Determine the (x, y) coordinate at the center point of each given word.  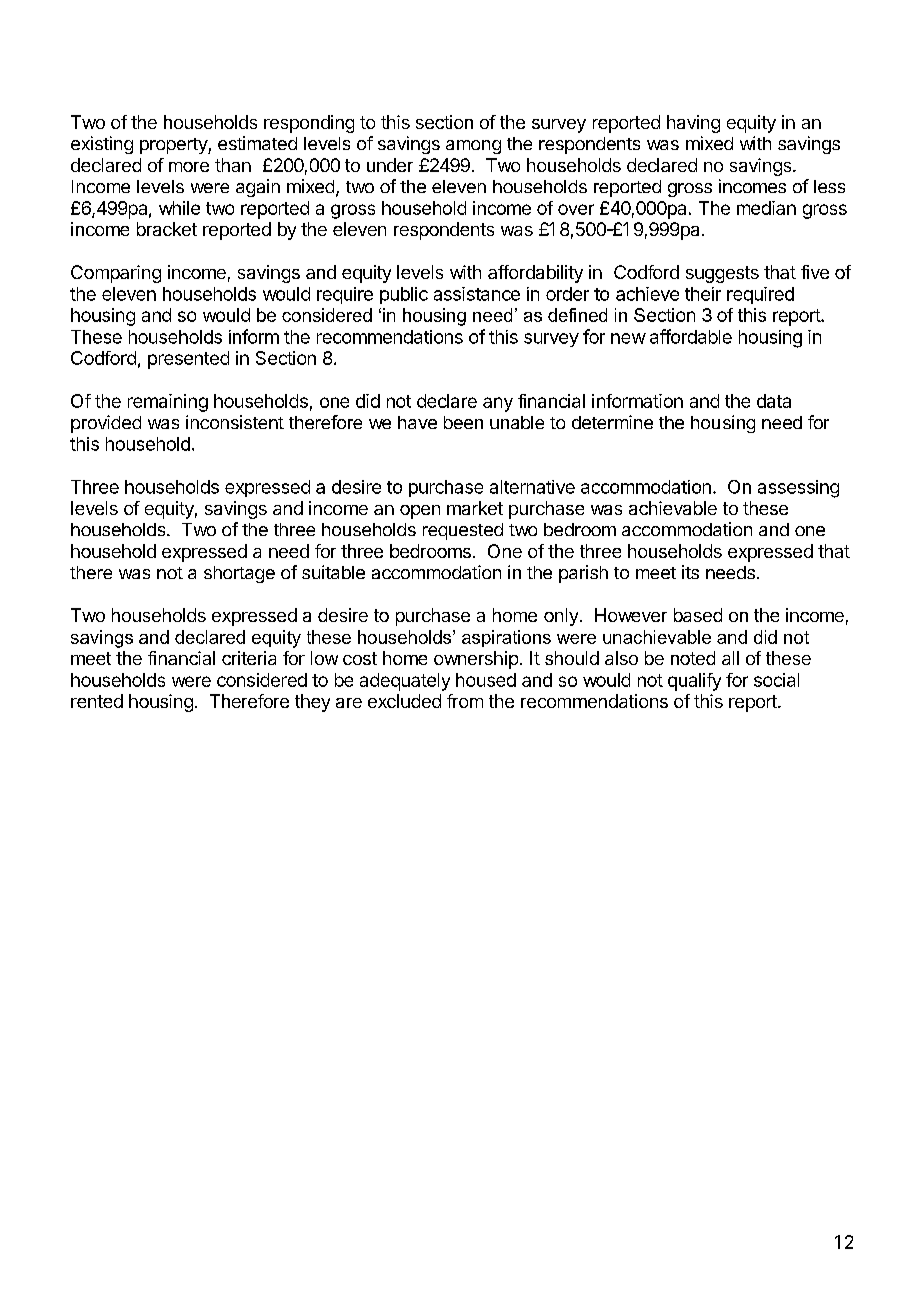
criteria (249, 658)
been (463, 422)
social (776, 680)
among (473, 147)
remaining (168, 403)
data (774, 401)
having (693, 124)
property (174, 146)
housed (486, 680)
